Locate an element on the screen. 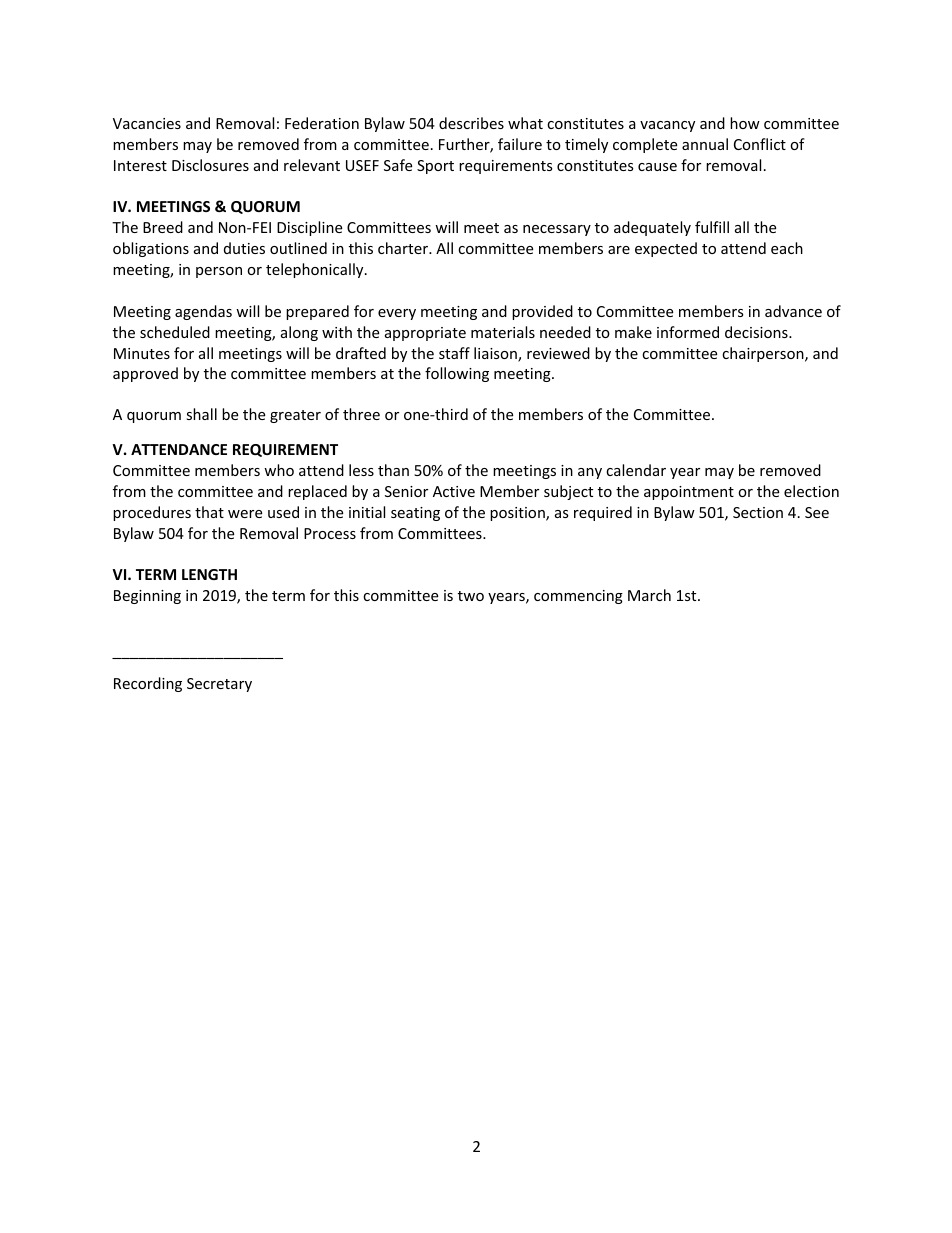  following is located at coordinates (457, 374).
